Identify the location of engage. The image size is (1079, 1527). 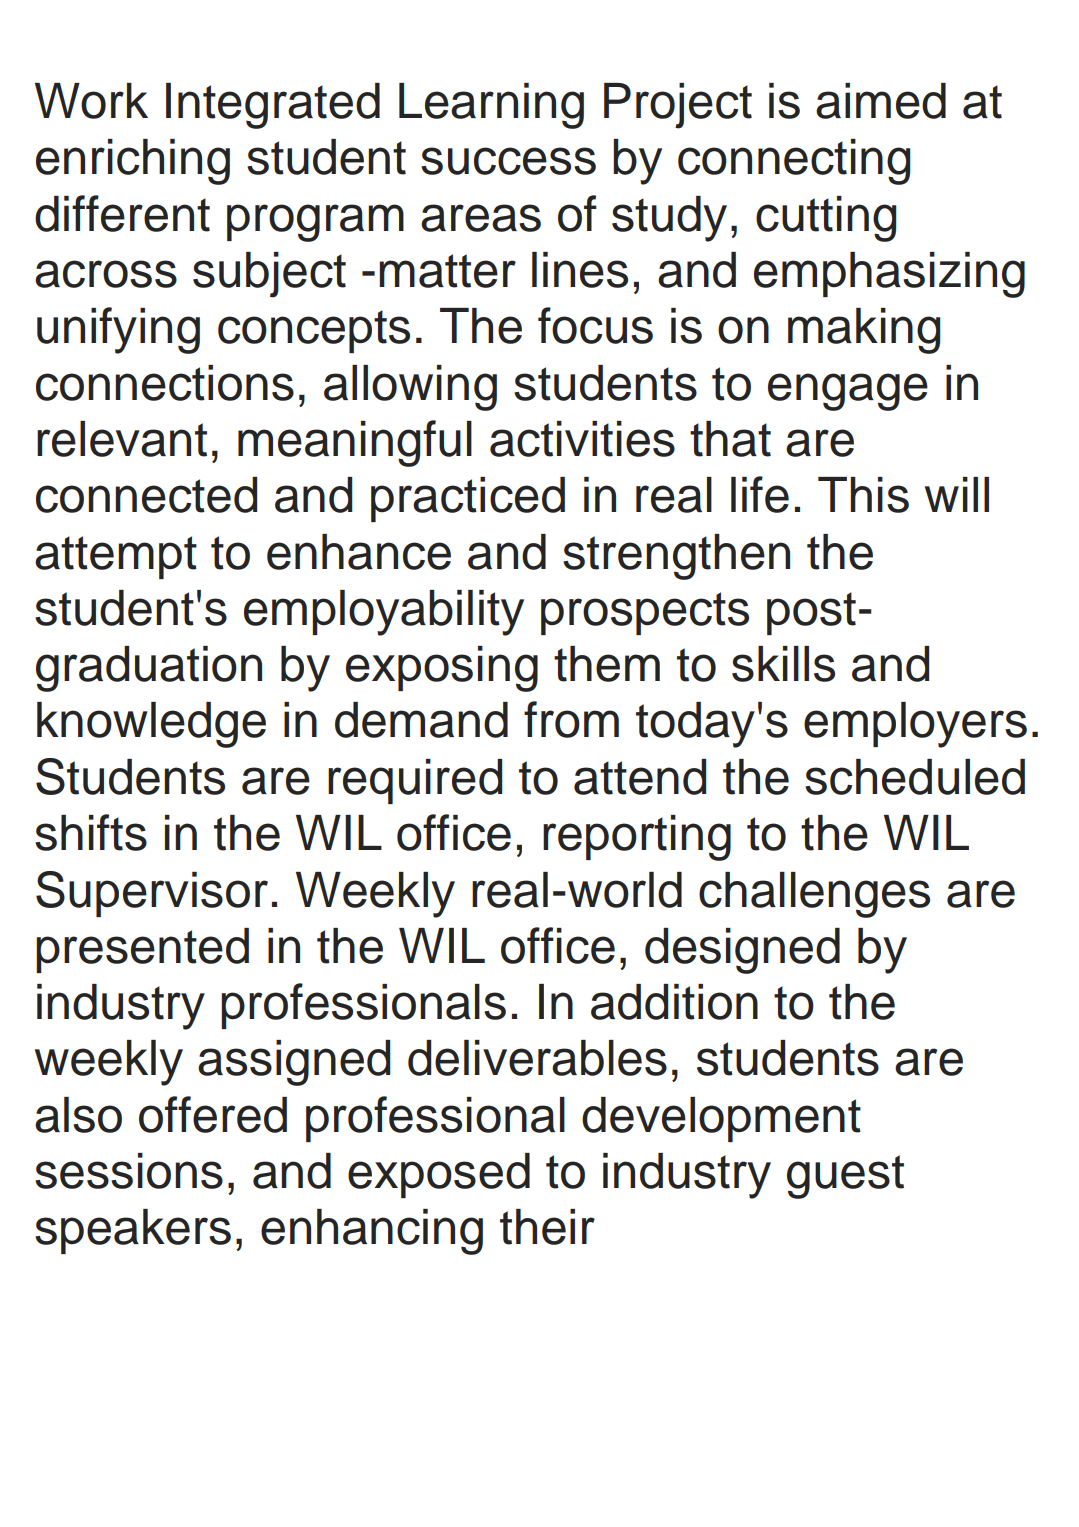
(848, 392).
